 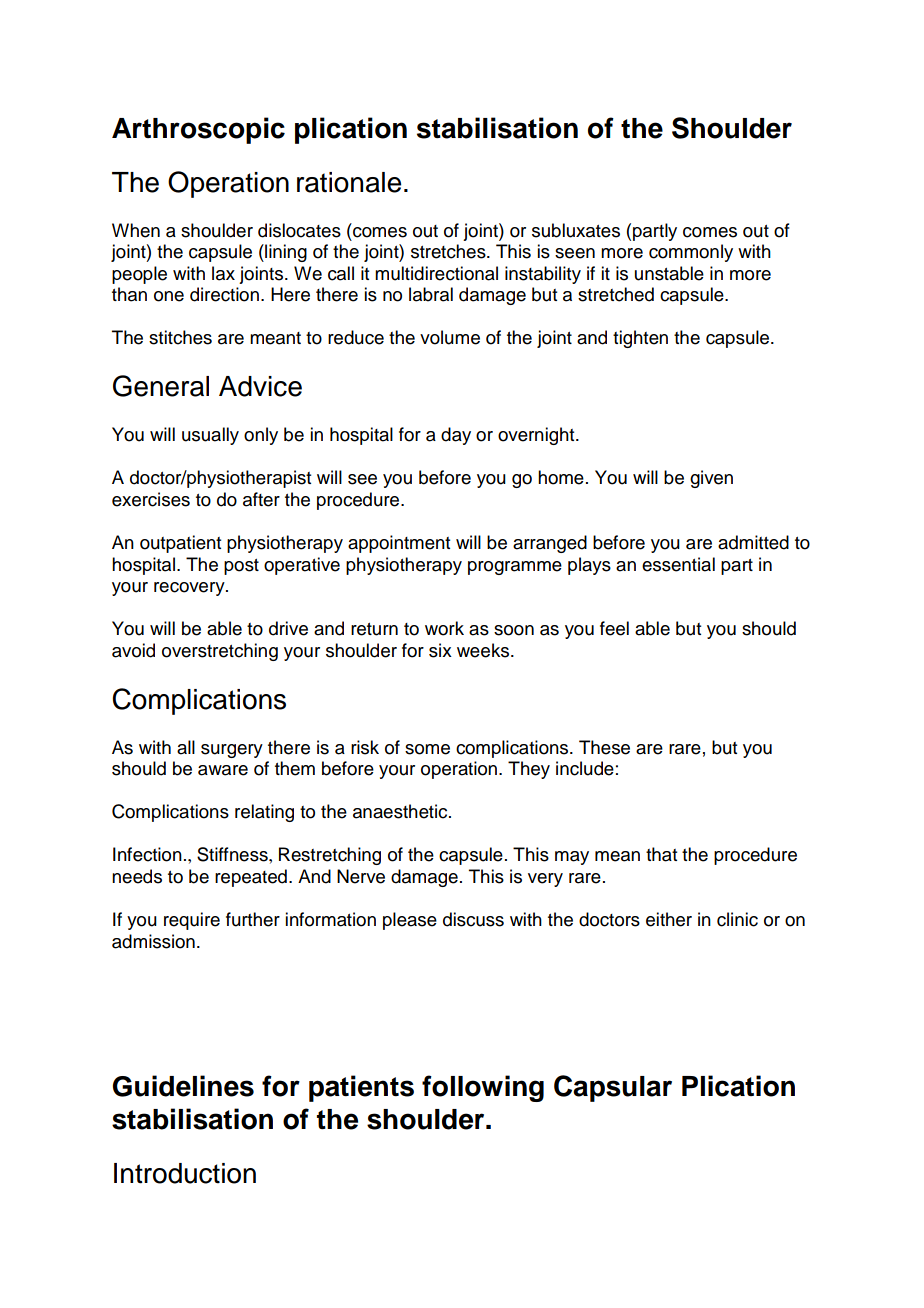 What do you see at coordinates (614, 628) in the screenshot?
I see `feel` at bounding box center [614, 628].
